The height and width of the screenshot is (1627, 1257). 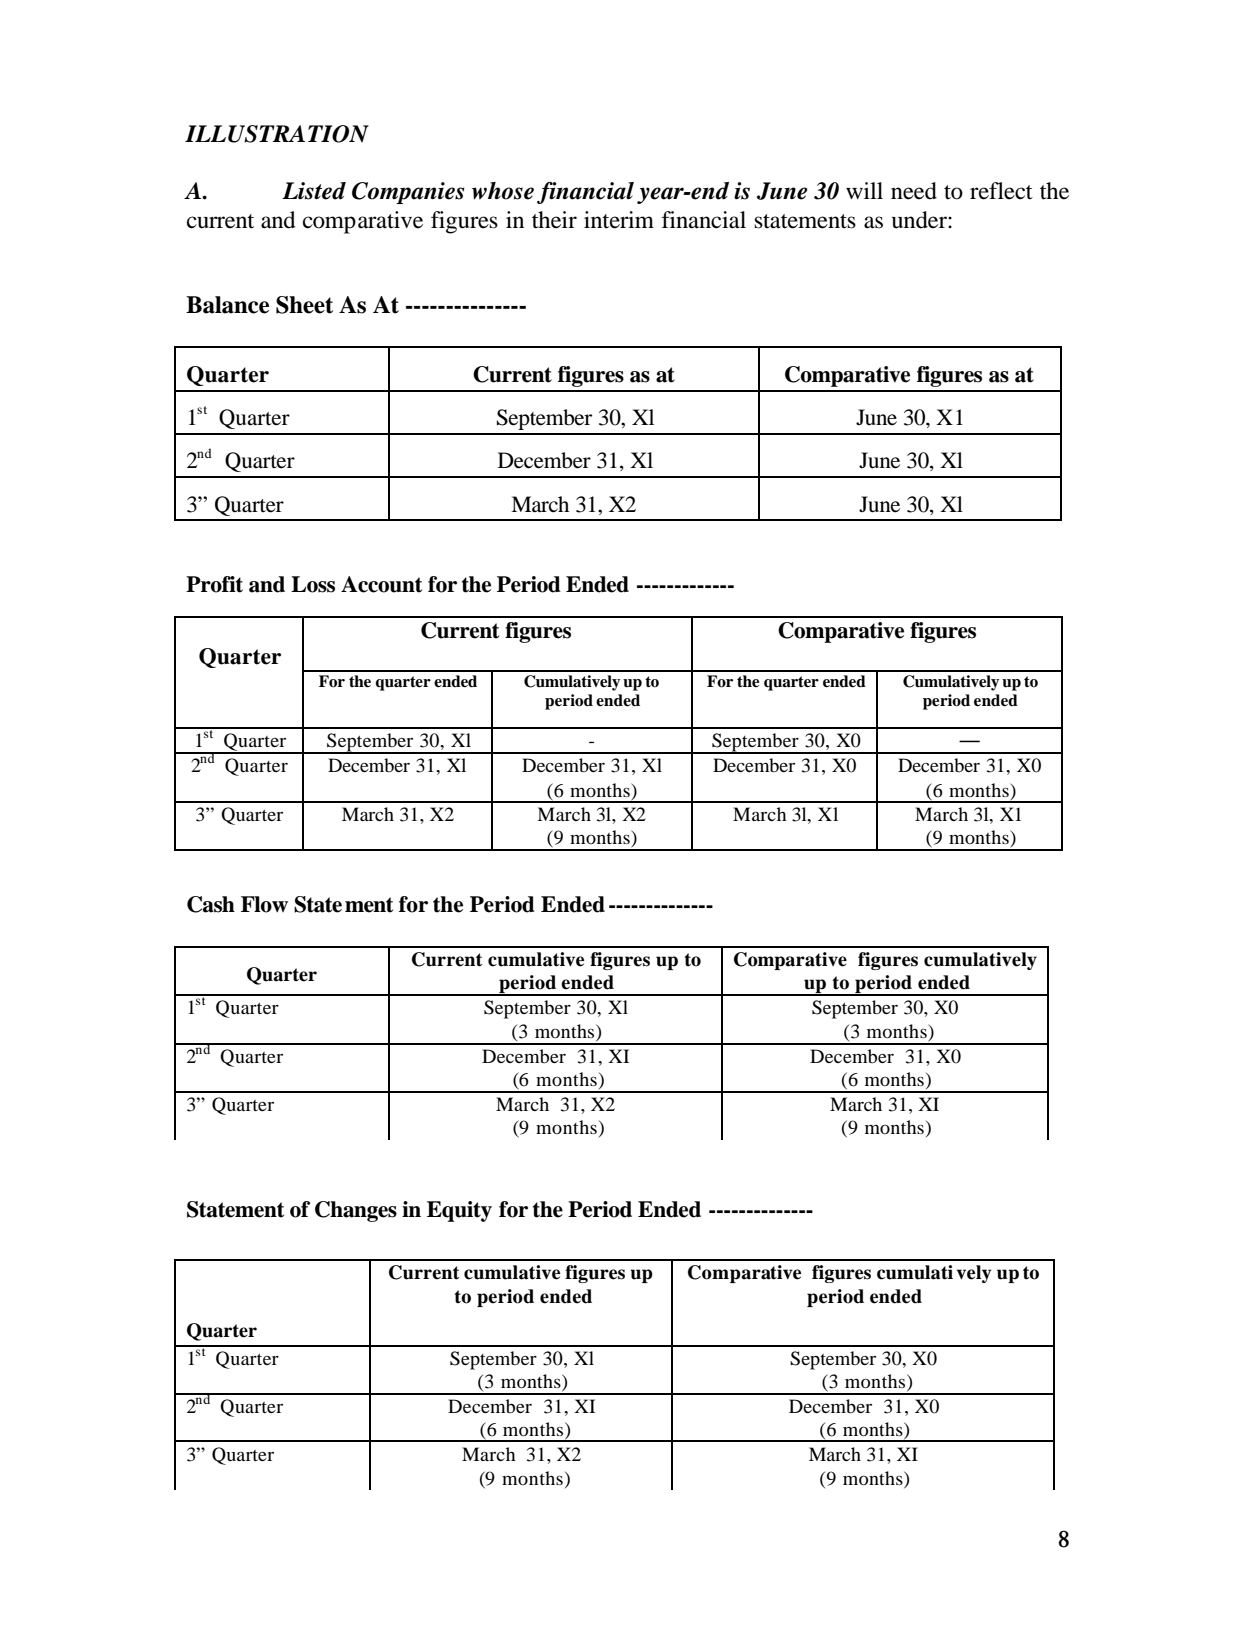 What do you see at coordinates (314, 191) in the screenshot?
I see `Listed` at bounding box center [314, 191].
